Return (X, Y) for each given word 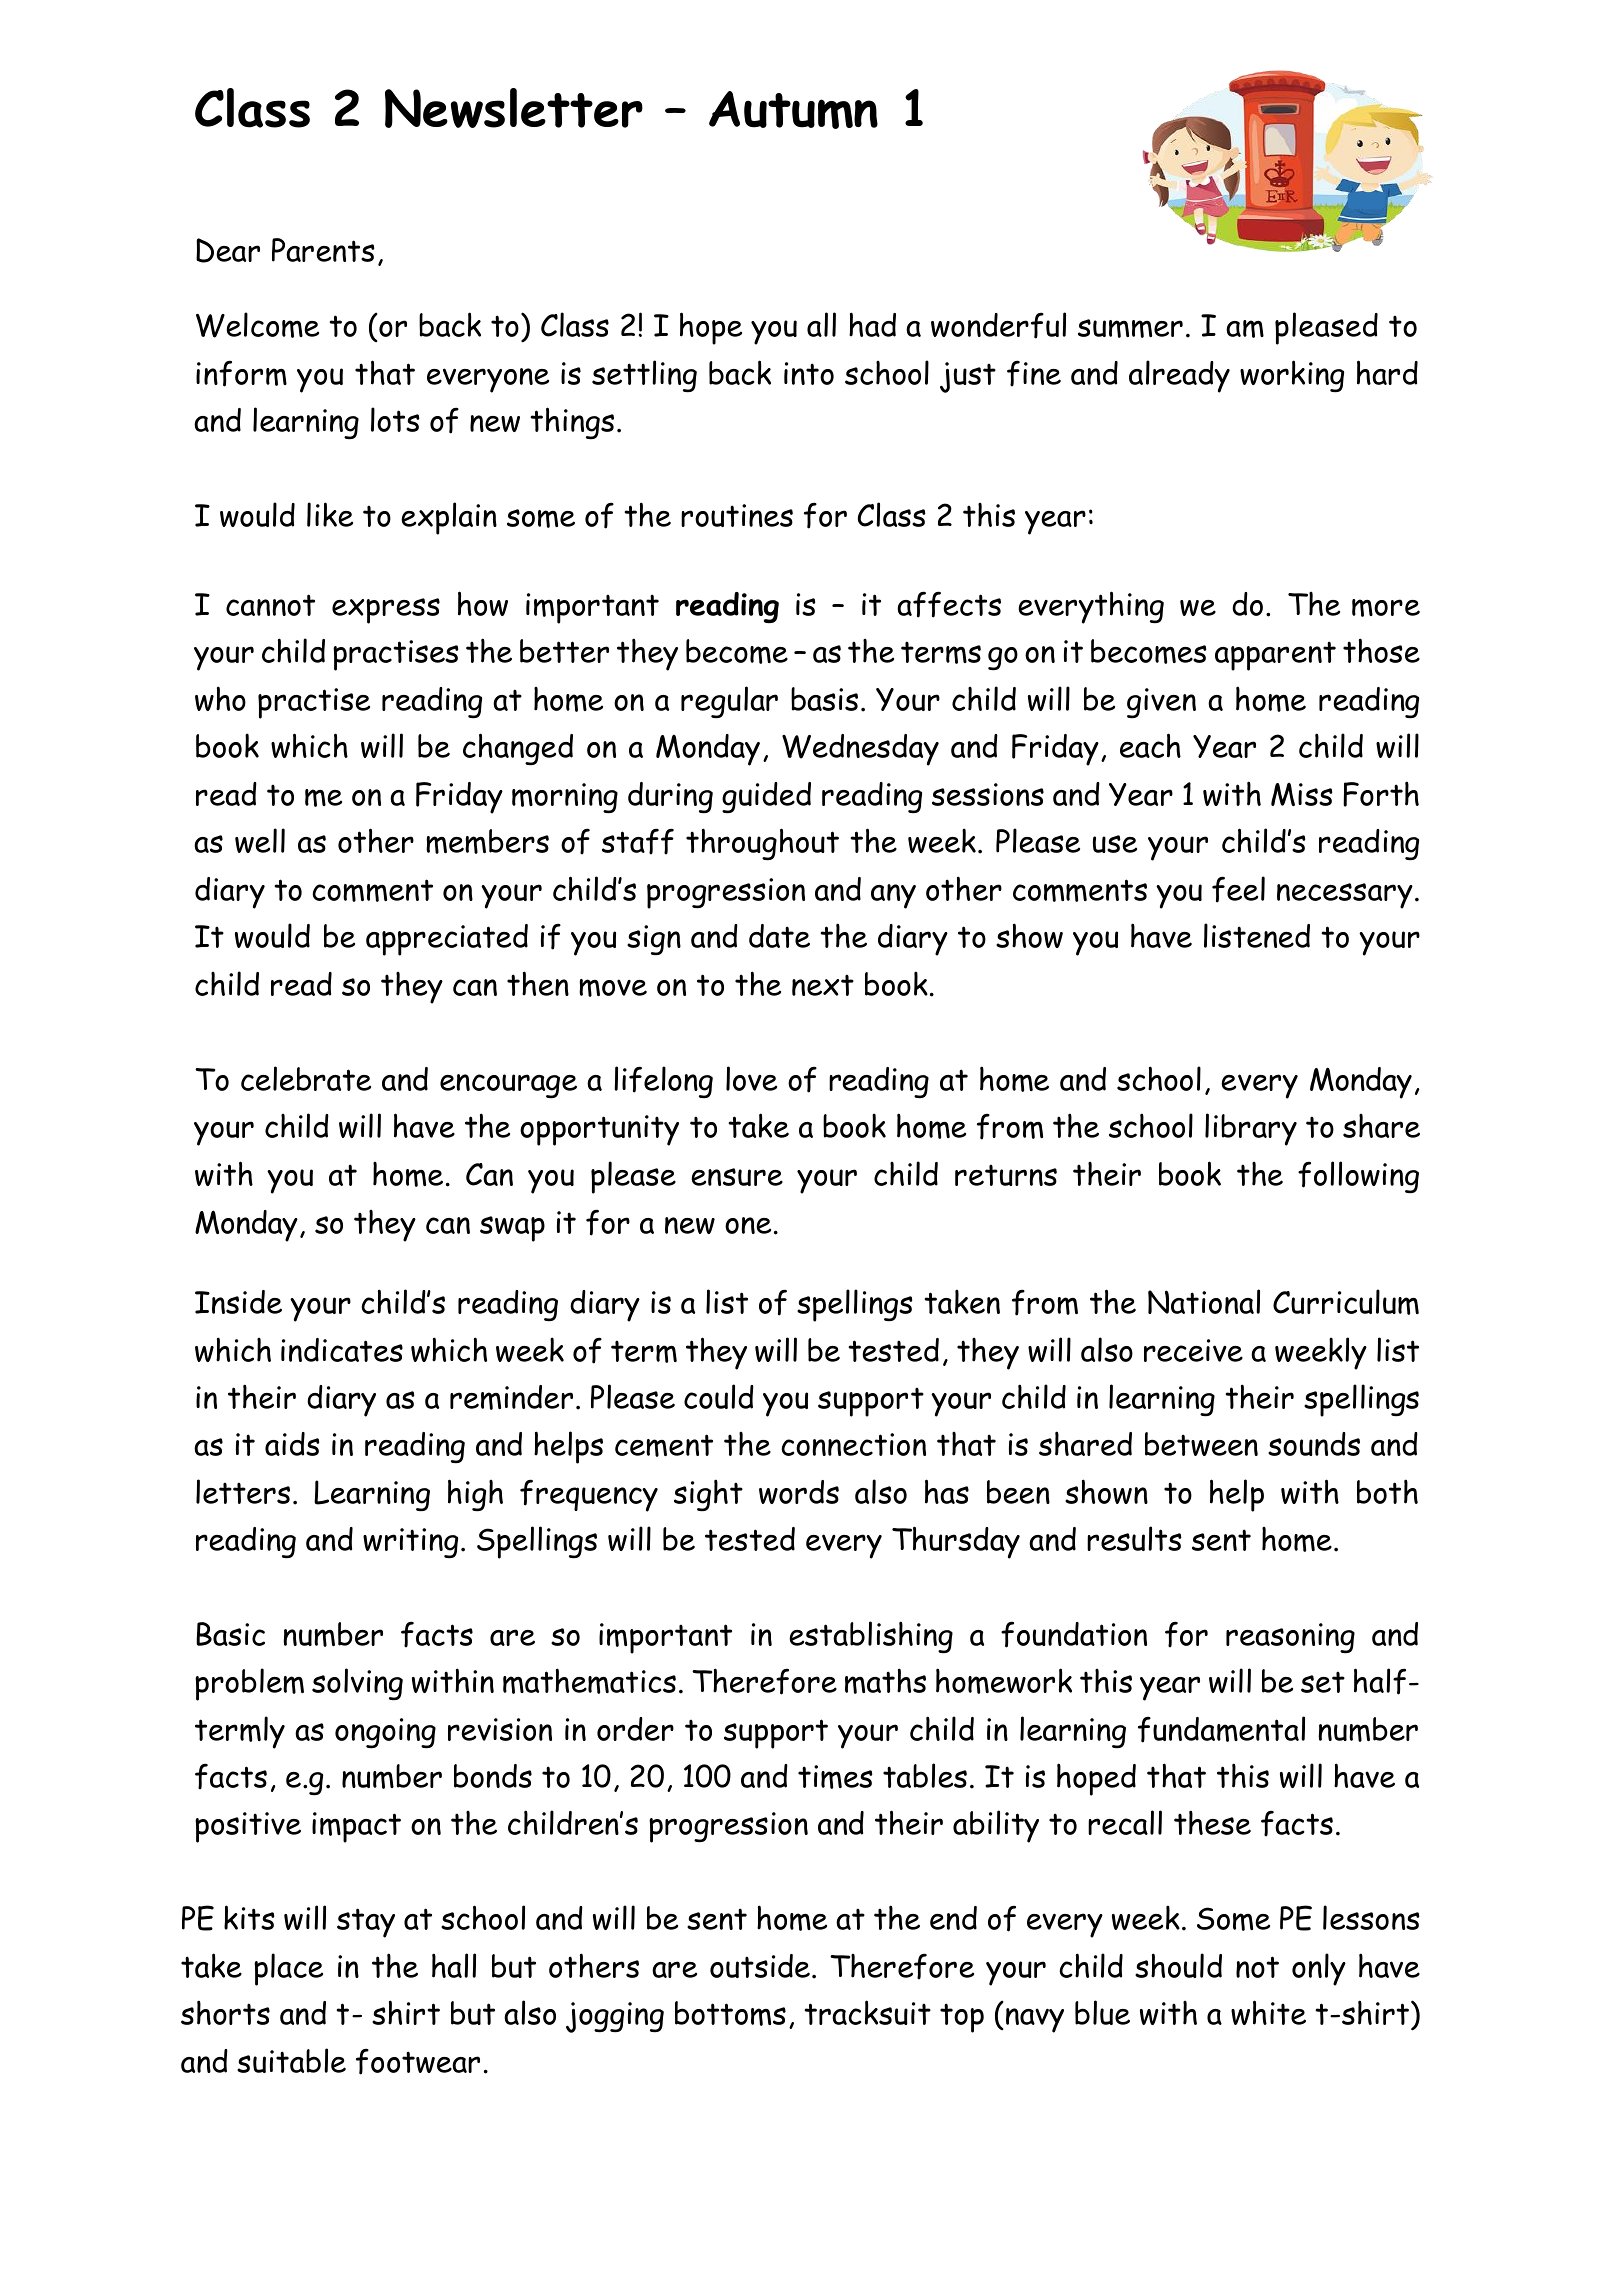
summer (1130, 328)
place (288, 1969)
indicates (342, 1350)
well (260, 840)
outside (760, 1966)
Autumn (793, 110)
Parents (323, 250)
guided (766, 798)
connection (853, 1444)
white (1268, 2012)
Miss (1302, 794)
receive (1193, 1350)
